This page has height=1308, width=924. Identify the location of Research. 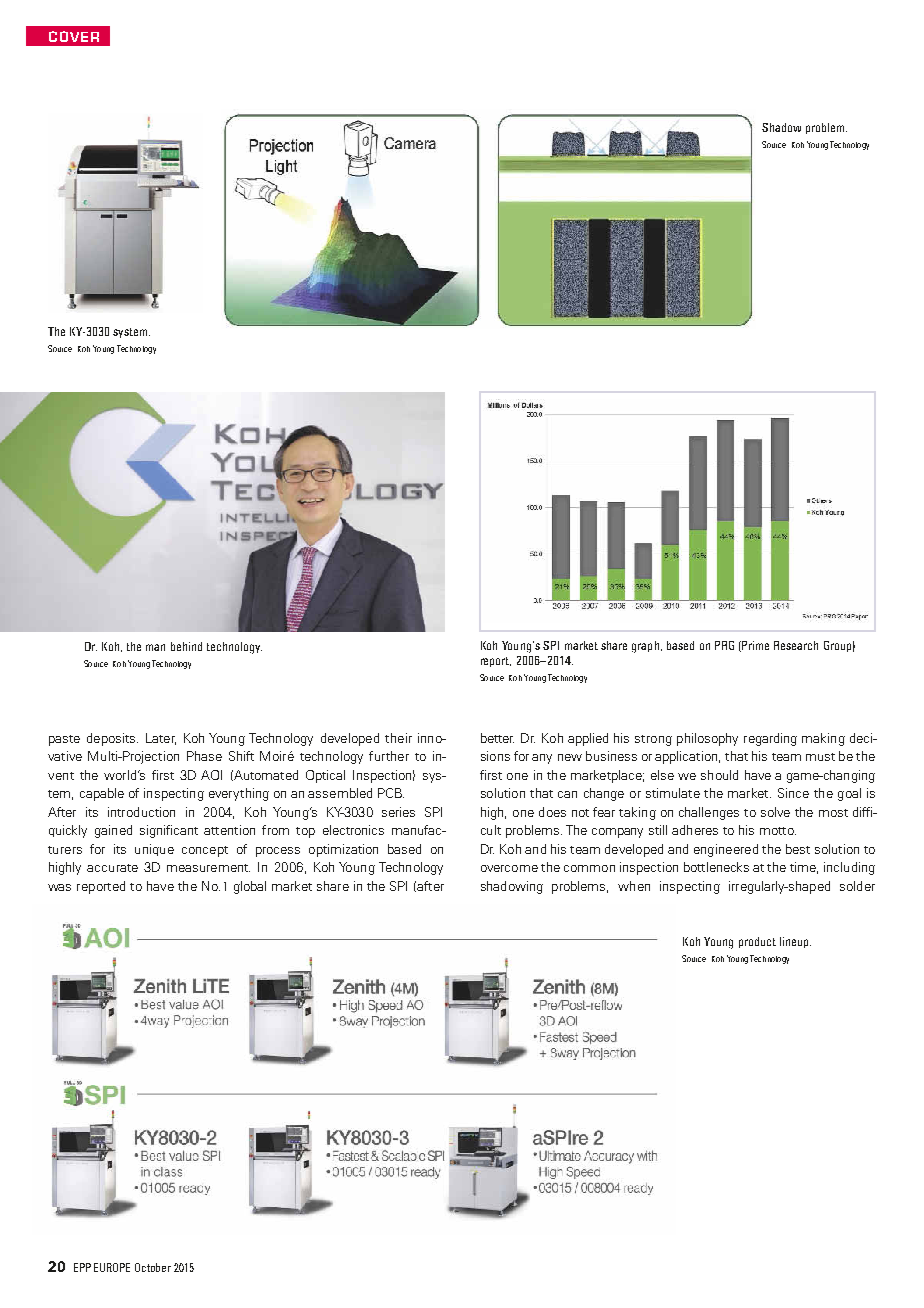
(796, 645).
